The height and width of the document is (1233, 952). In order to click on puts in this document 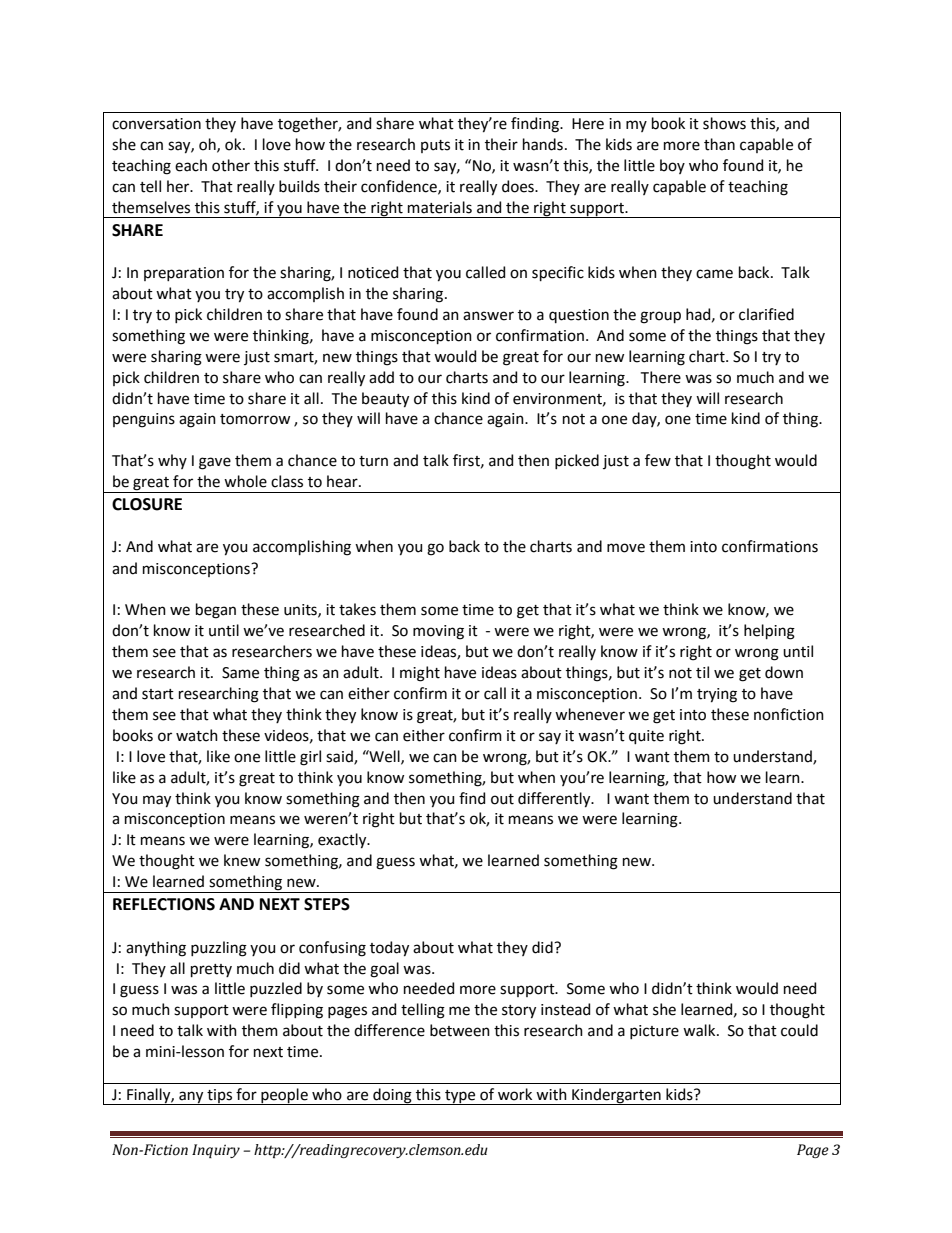, I will do `click(435, 146)`.
